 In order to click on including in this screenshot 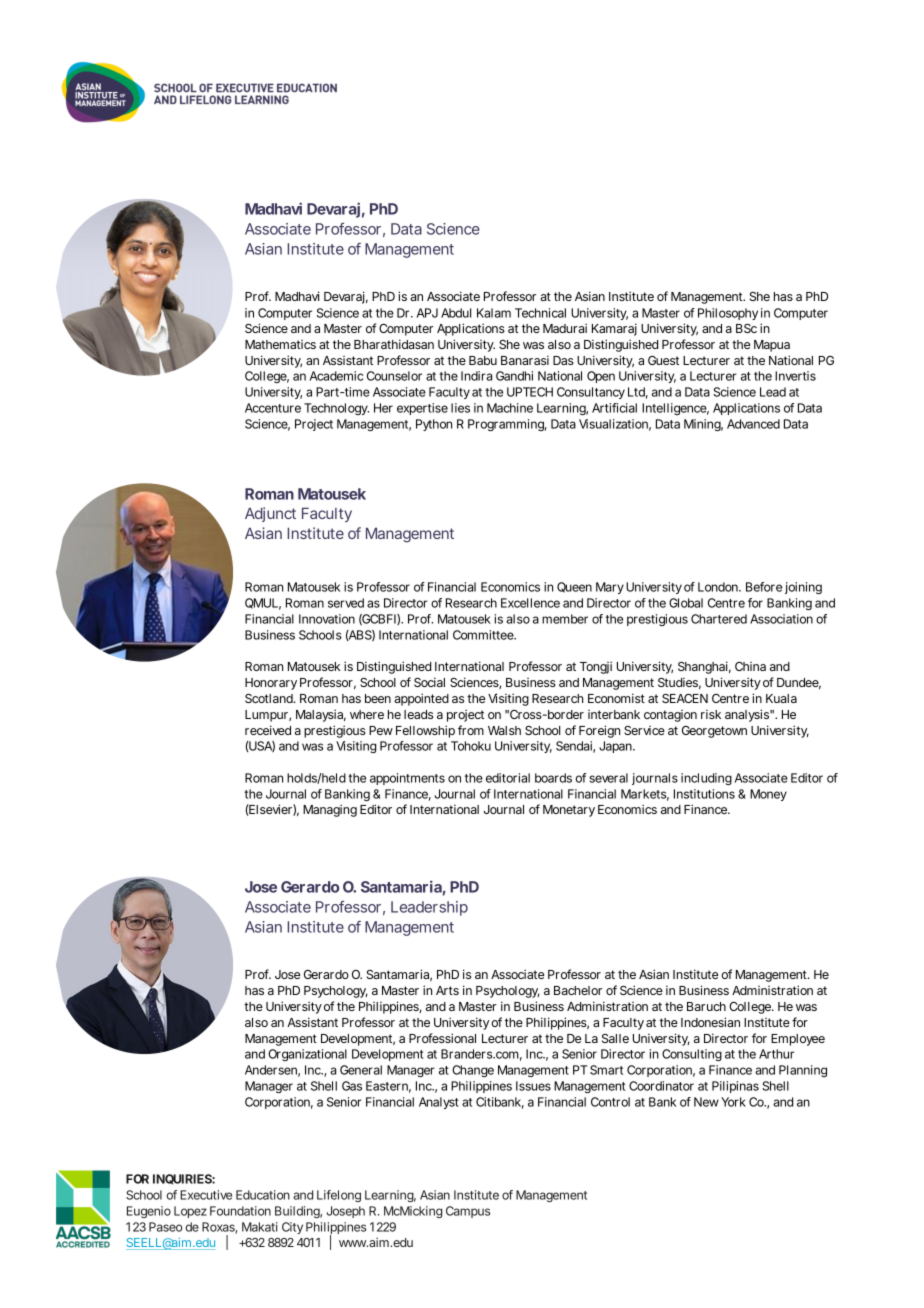, I will do `click(706, 779)`.
